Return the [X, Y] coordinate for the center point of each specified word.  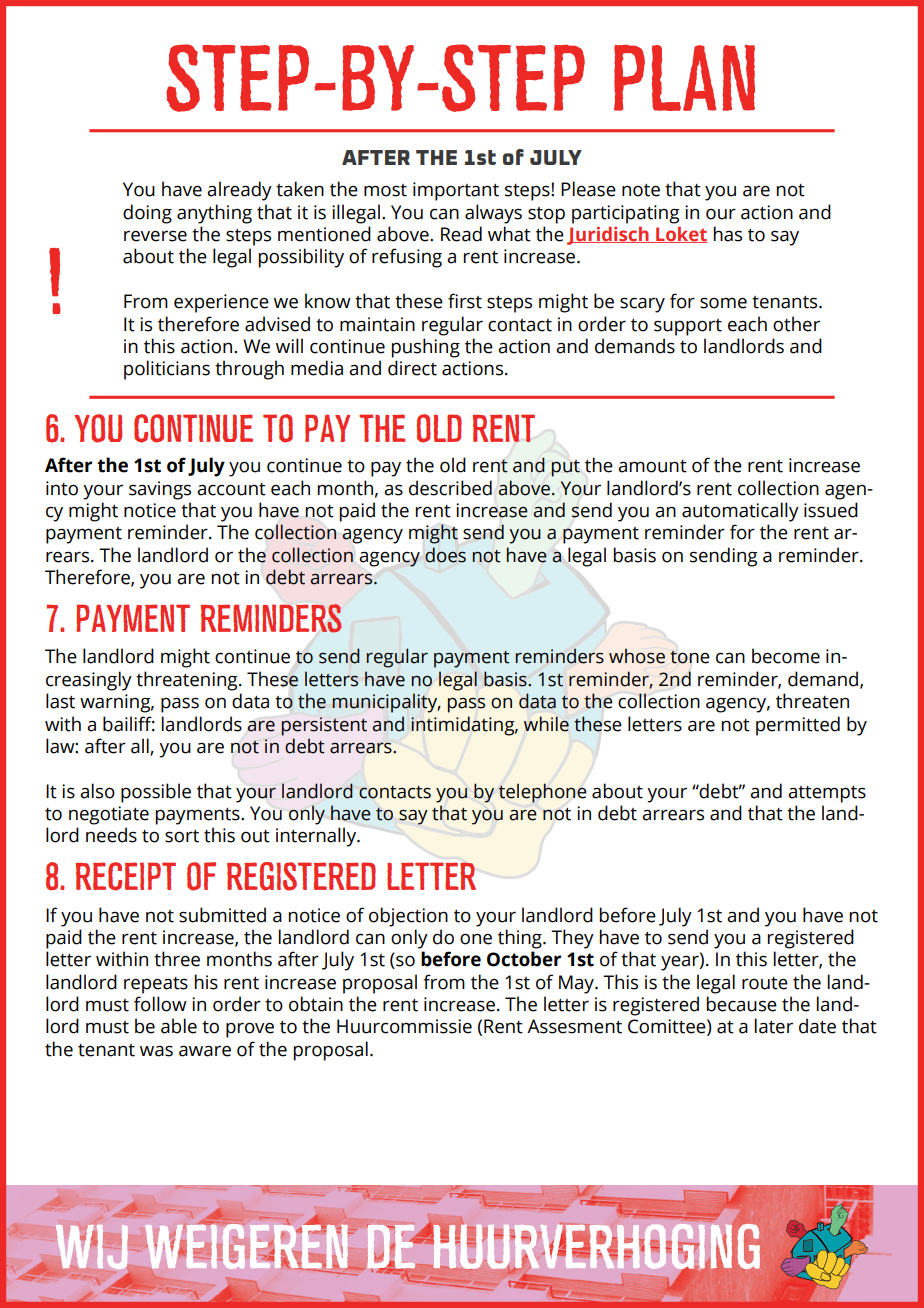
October [524, 959]
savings [160, 490]
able [179, 1026]
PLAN [684, 78]
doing [147, 214]
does [445, 555]
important [456, 191]
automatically [740, 512]
